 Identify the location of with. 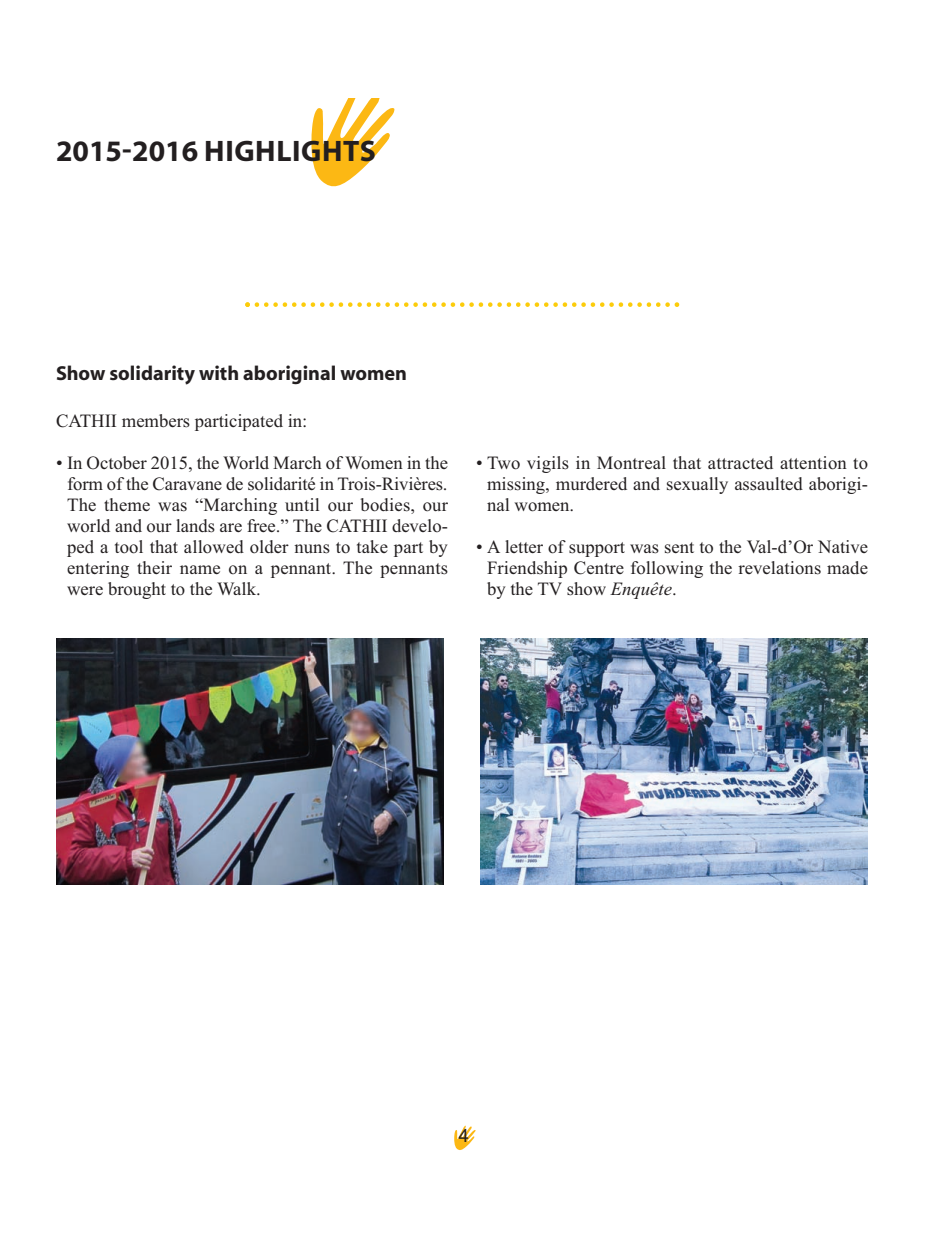
(218, 372).
